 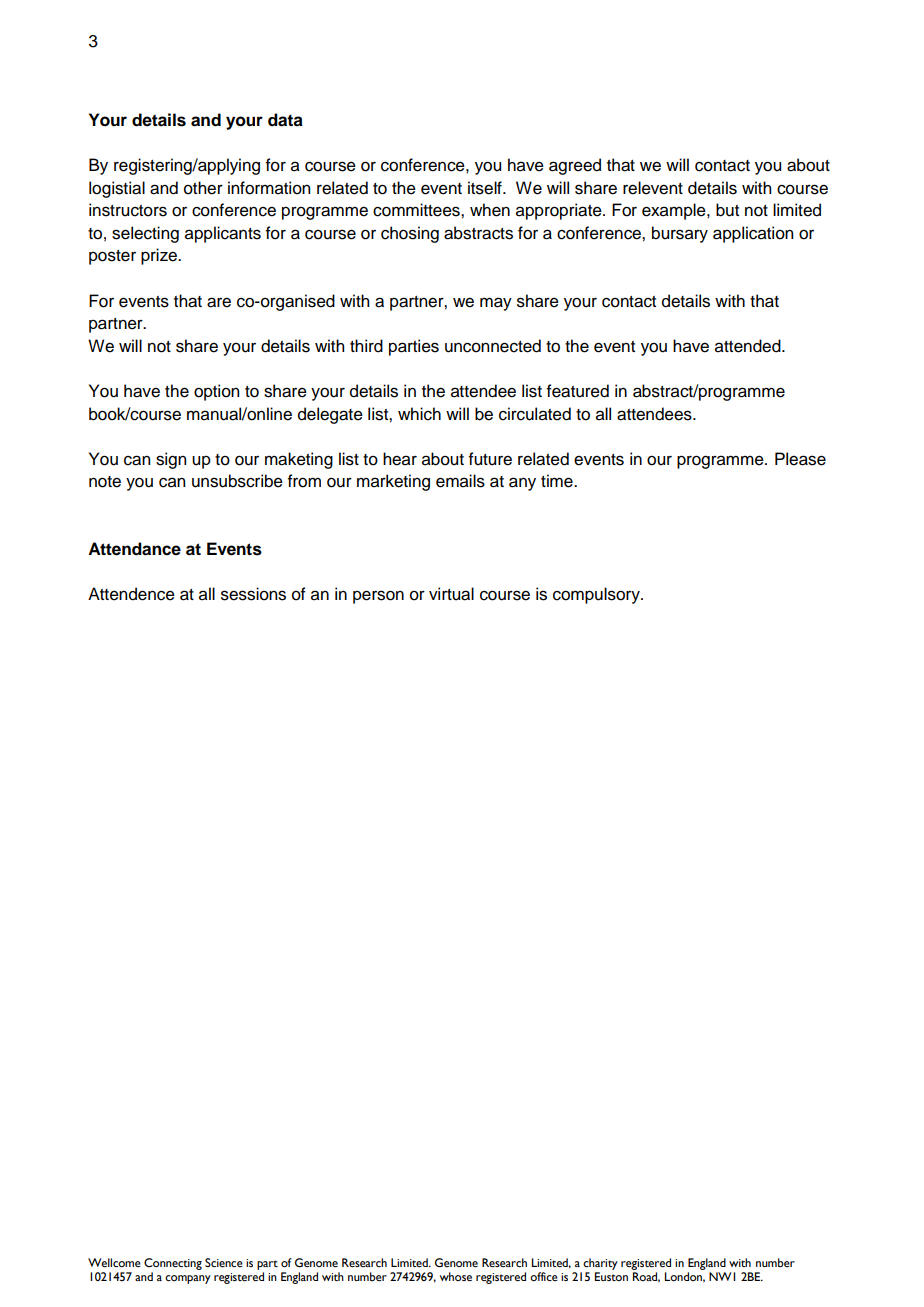 What do you see at coordinates (727, 210) in the screenshot?
I see `but` at bounding box center [727, 210].
